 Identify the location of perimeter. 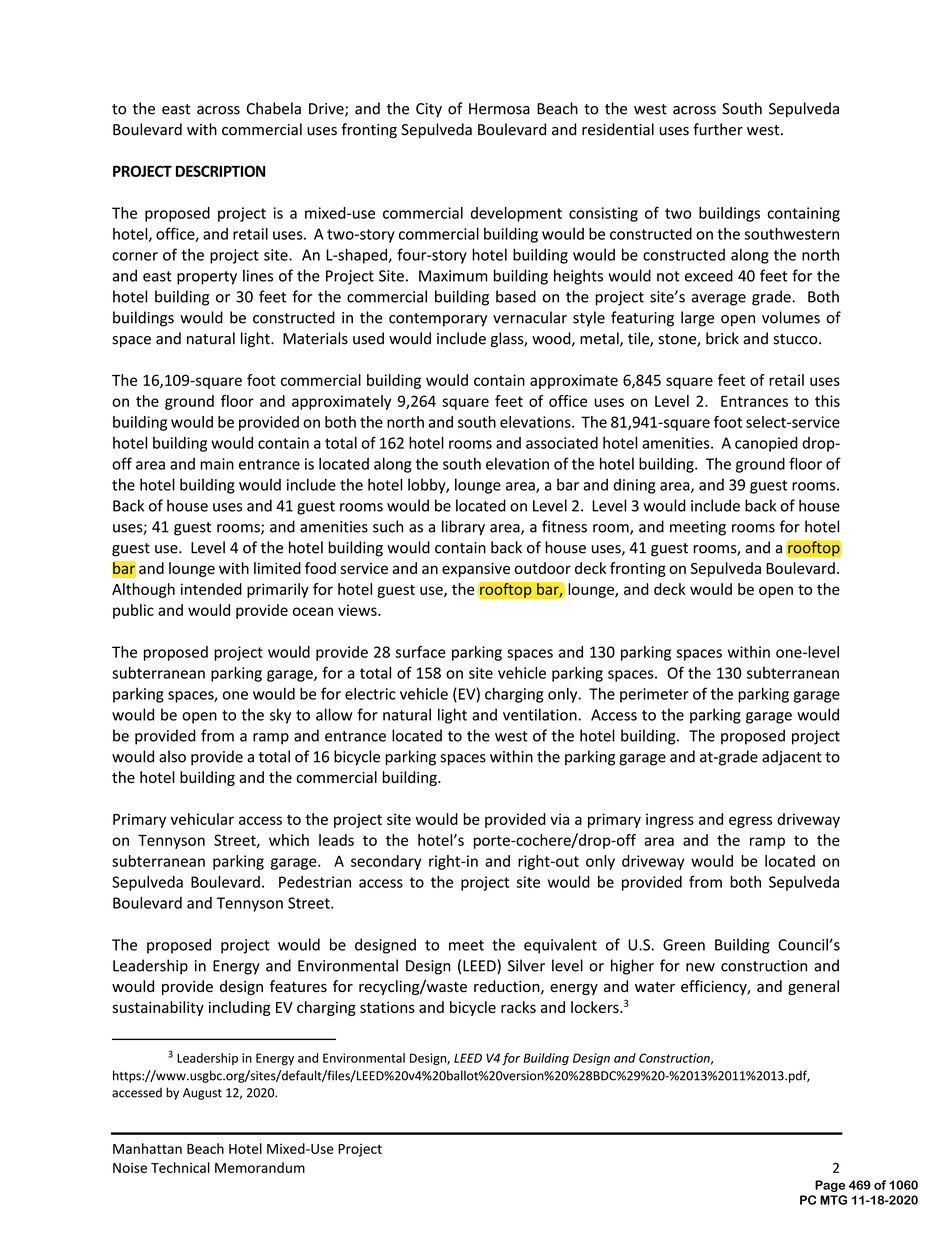
(654, 695).
